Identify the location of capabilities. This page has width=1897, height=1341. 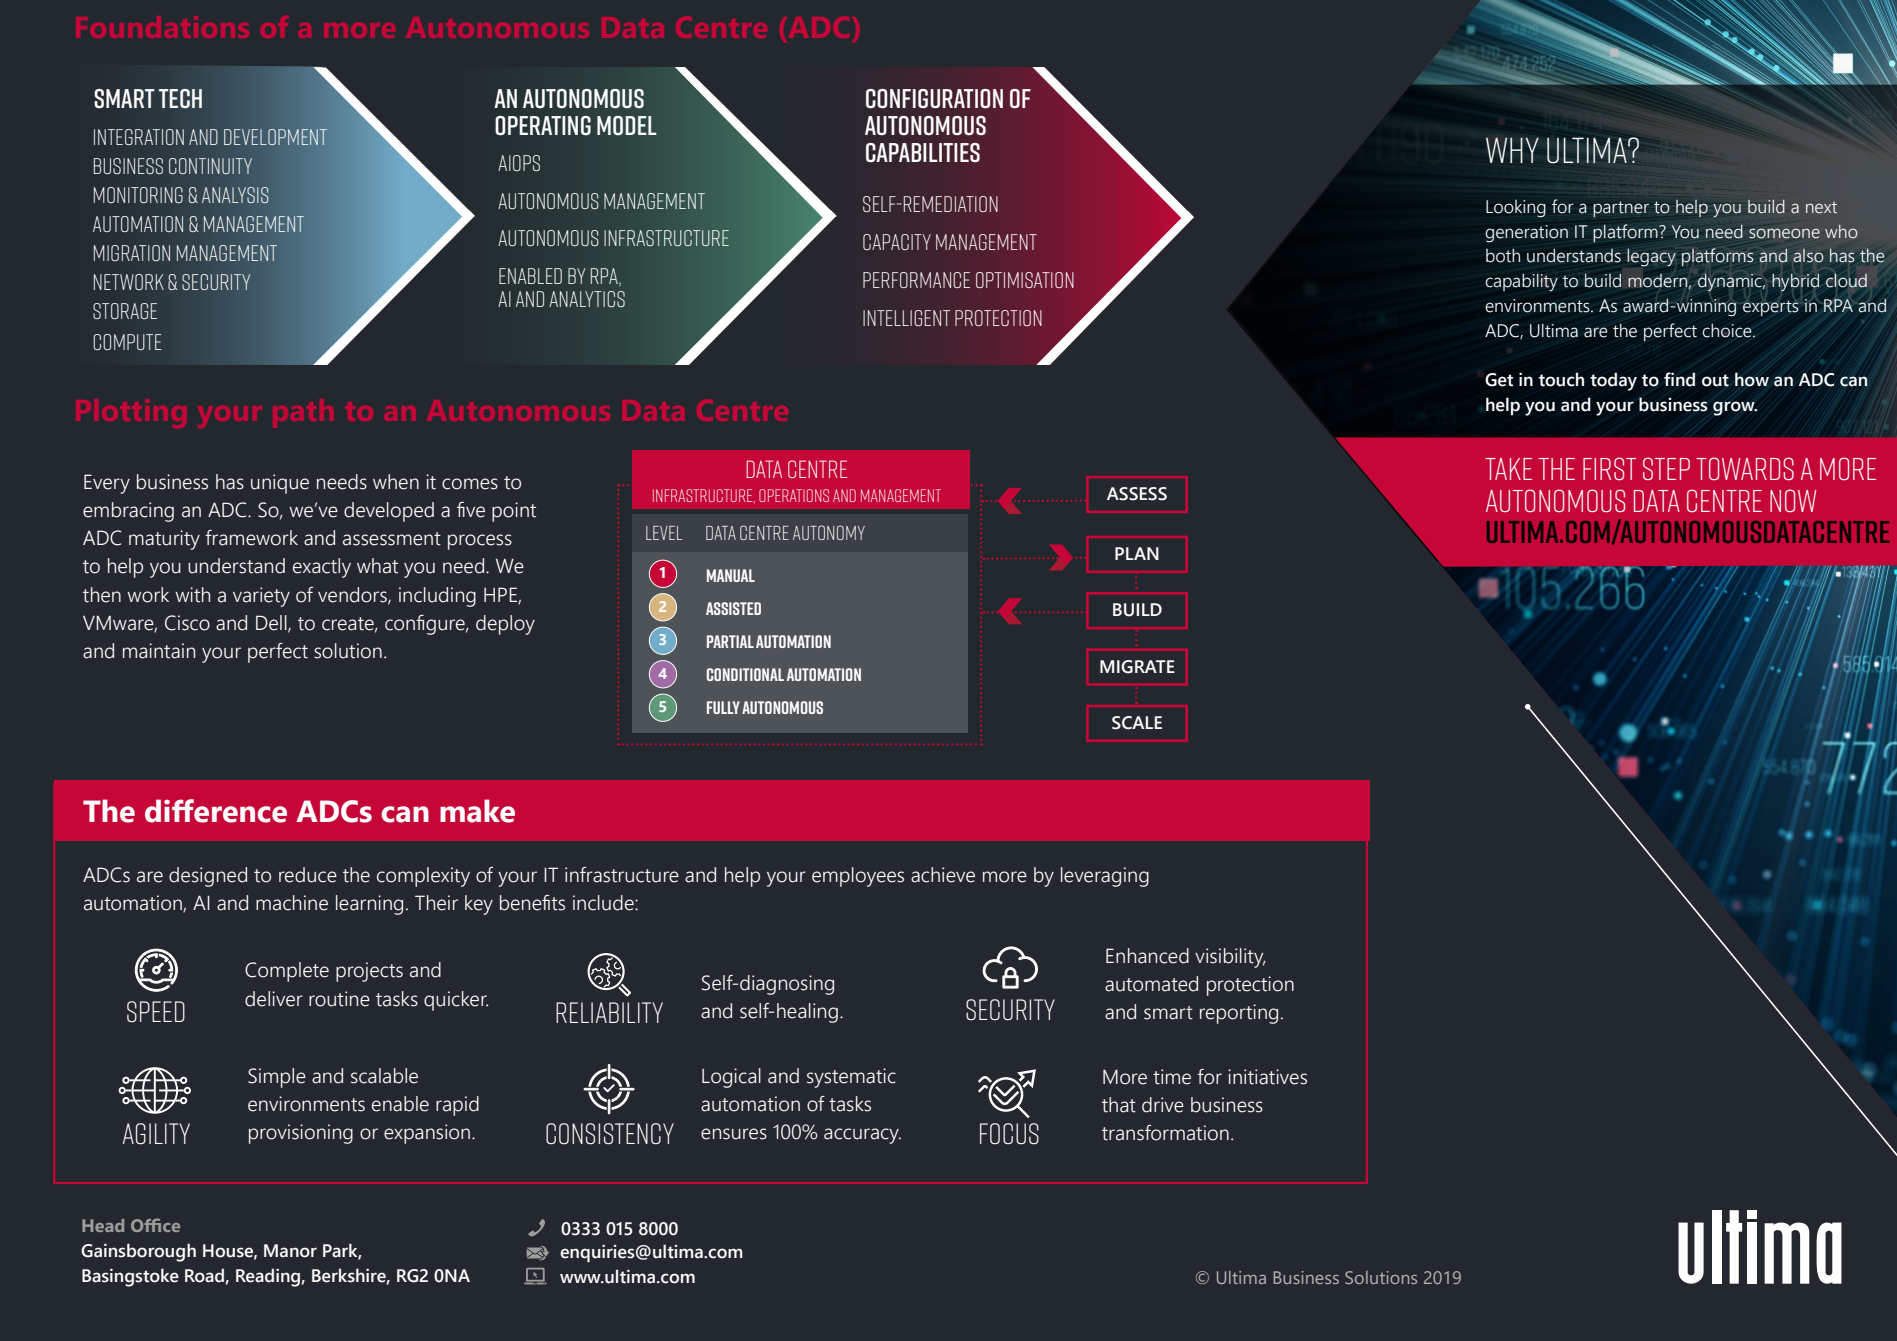
(923, 153).
